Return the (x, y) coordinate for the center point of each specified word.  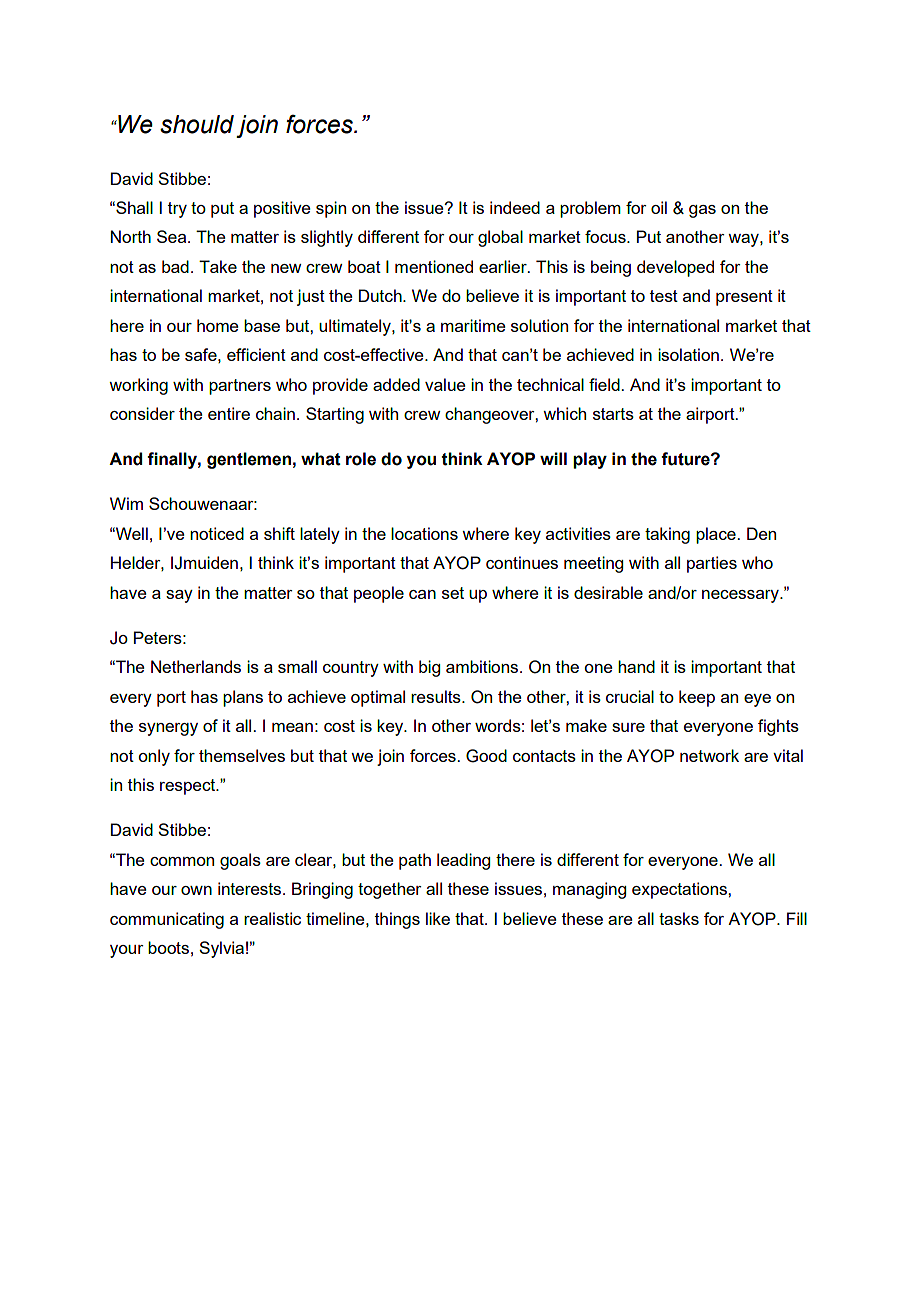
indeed (515, 207)
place (717, 535)
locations (424, 533)
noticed (217, 533)
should (197, 124)
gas (702, 211)
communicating (167, 920)
